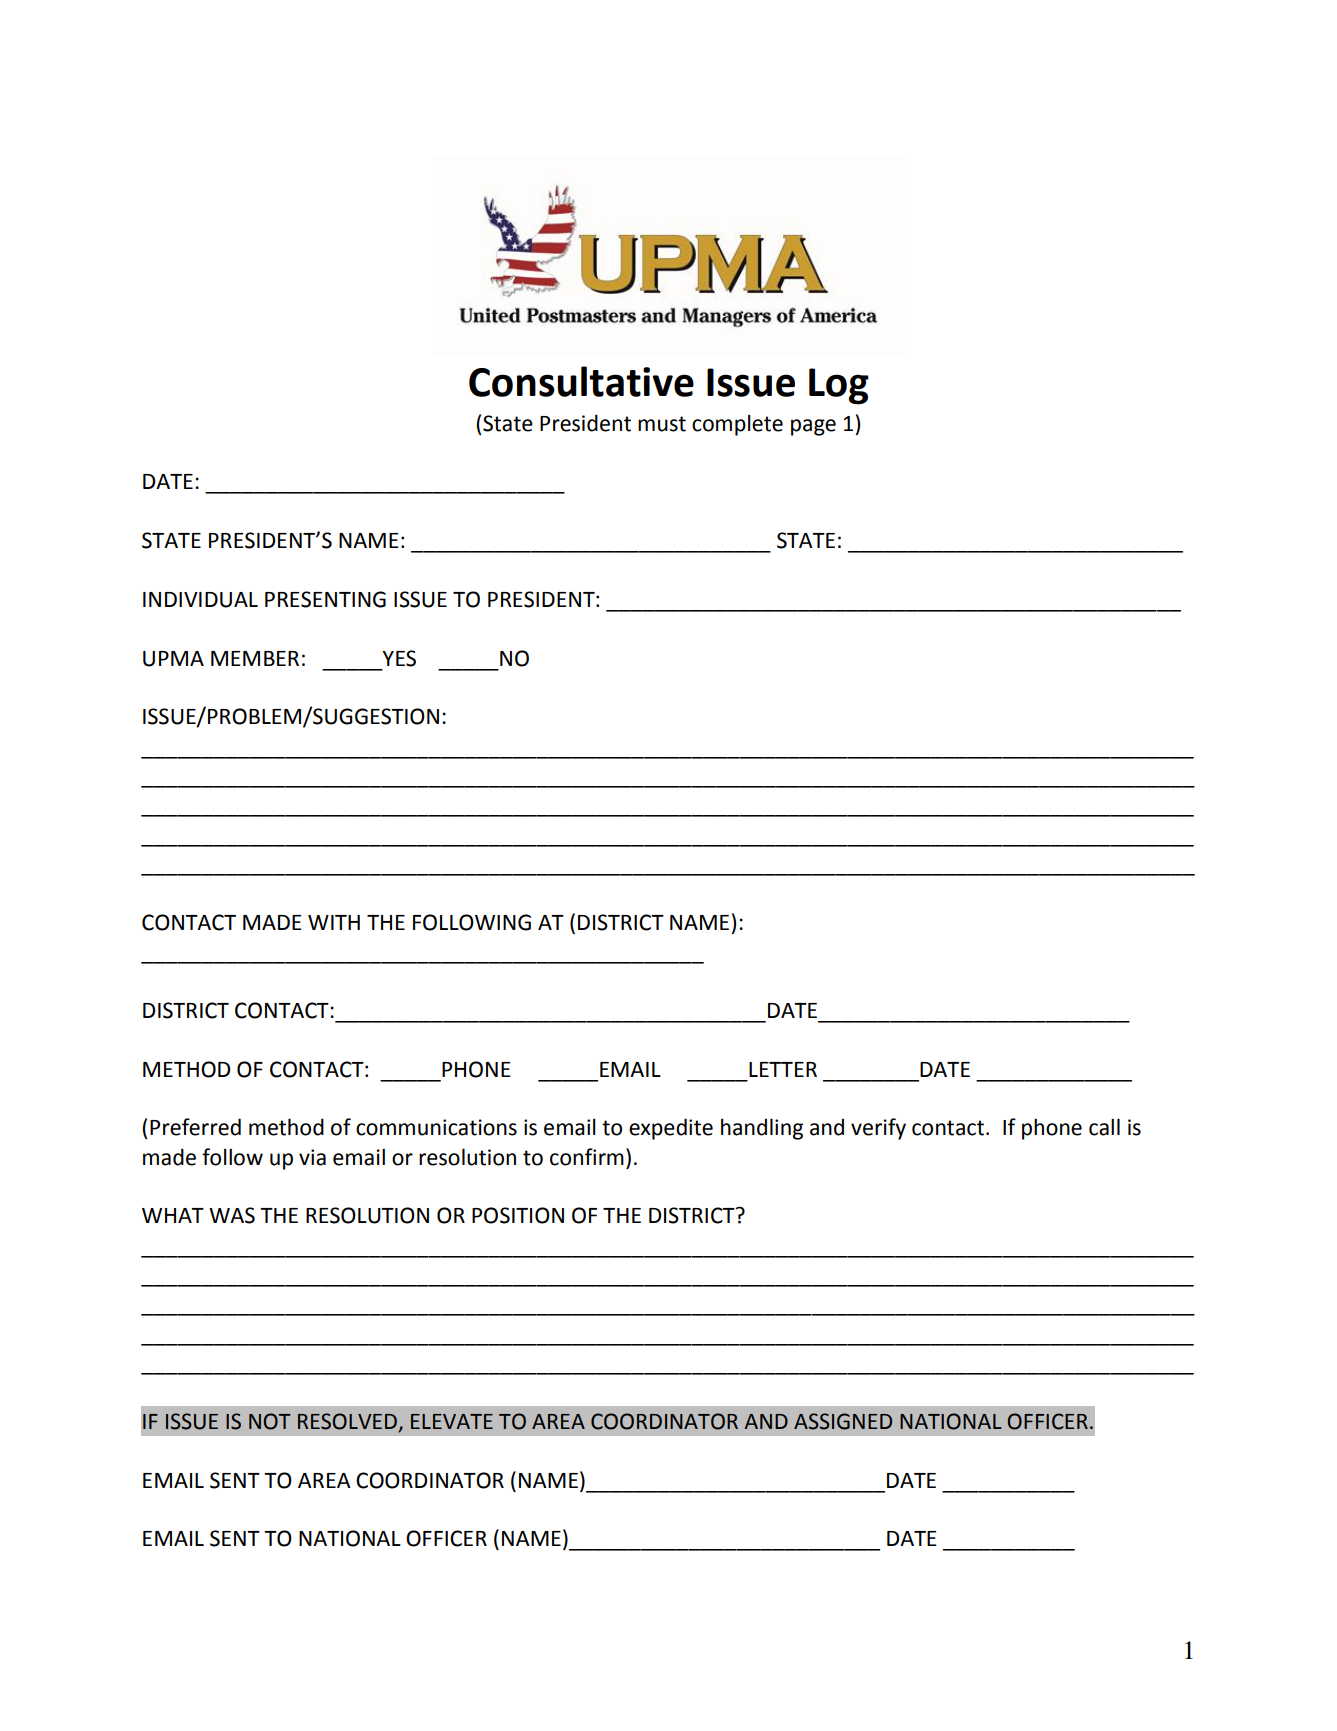 Image resolution: width=1337 pixels, height=1731 pixels. I want to click on verify, so click(878, 1129).
